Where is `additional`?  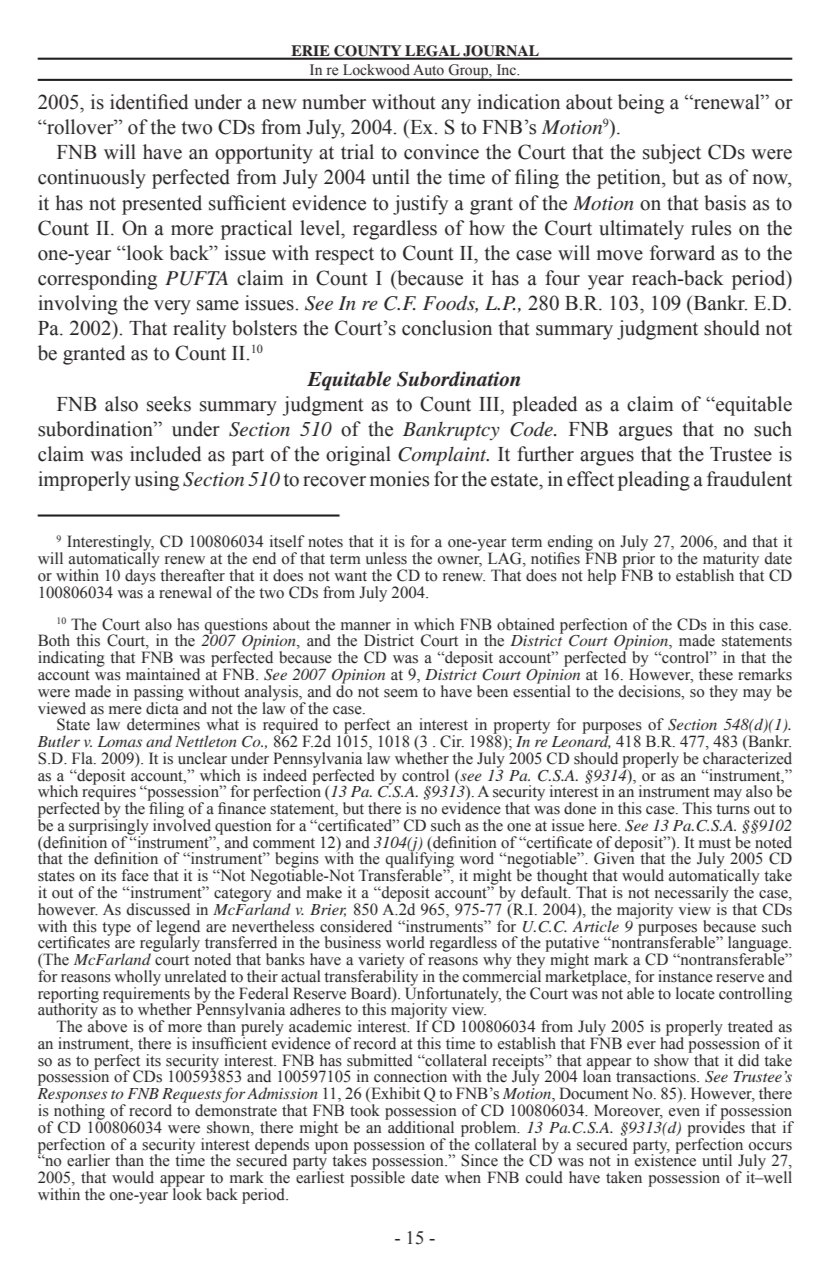 additional is located at coordinates (420, 1126).
